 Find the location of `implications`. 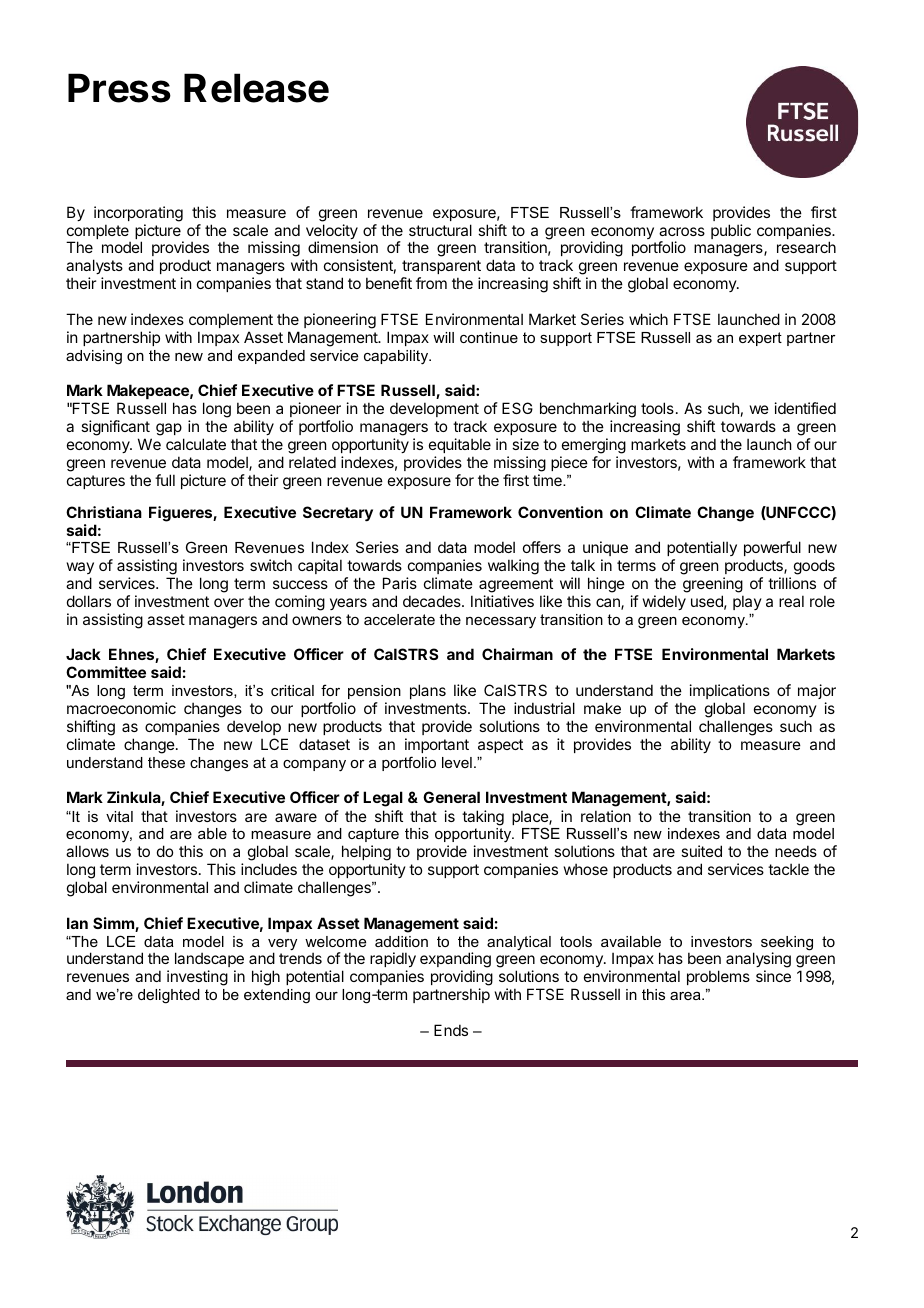

implications is located at coordinates (730, 693).
